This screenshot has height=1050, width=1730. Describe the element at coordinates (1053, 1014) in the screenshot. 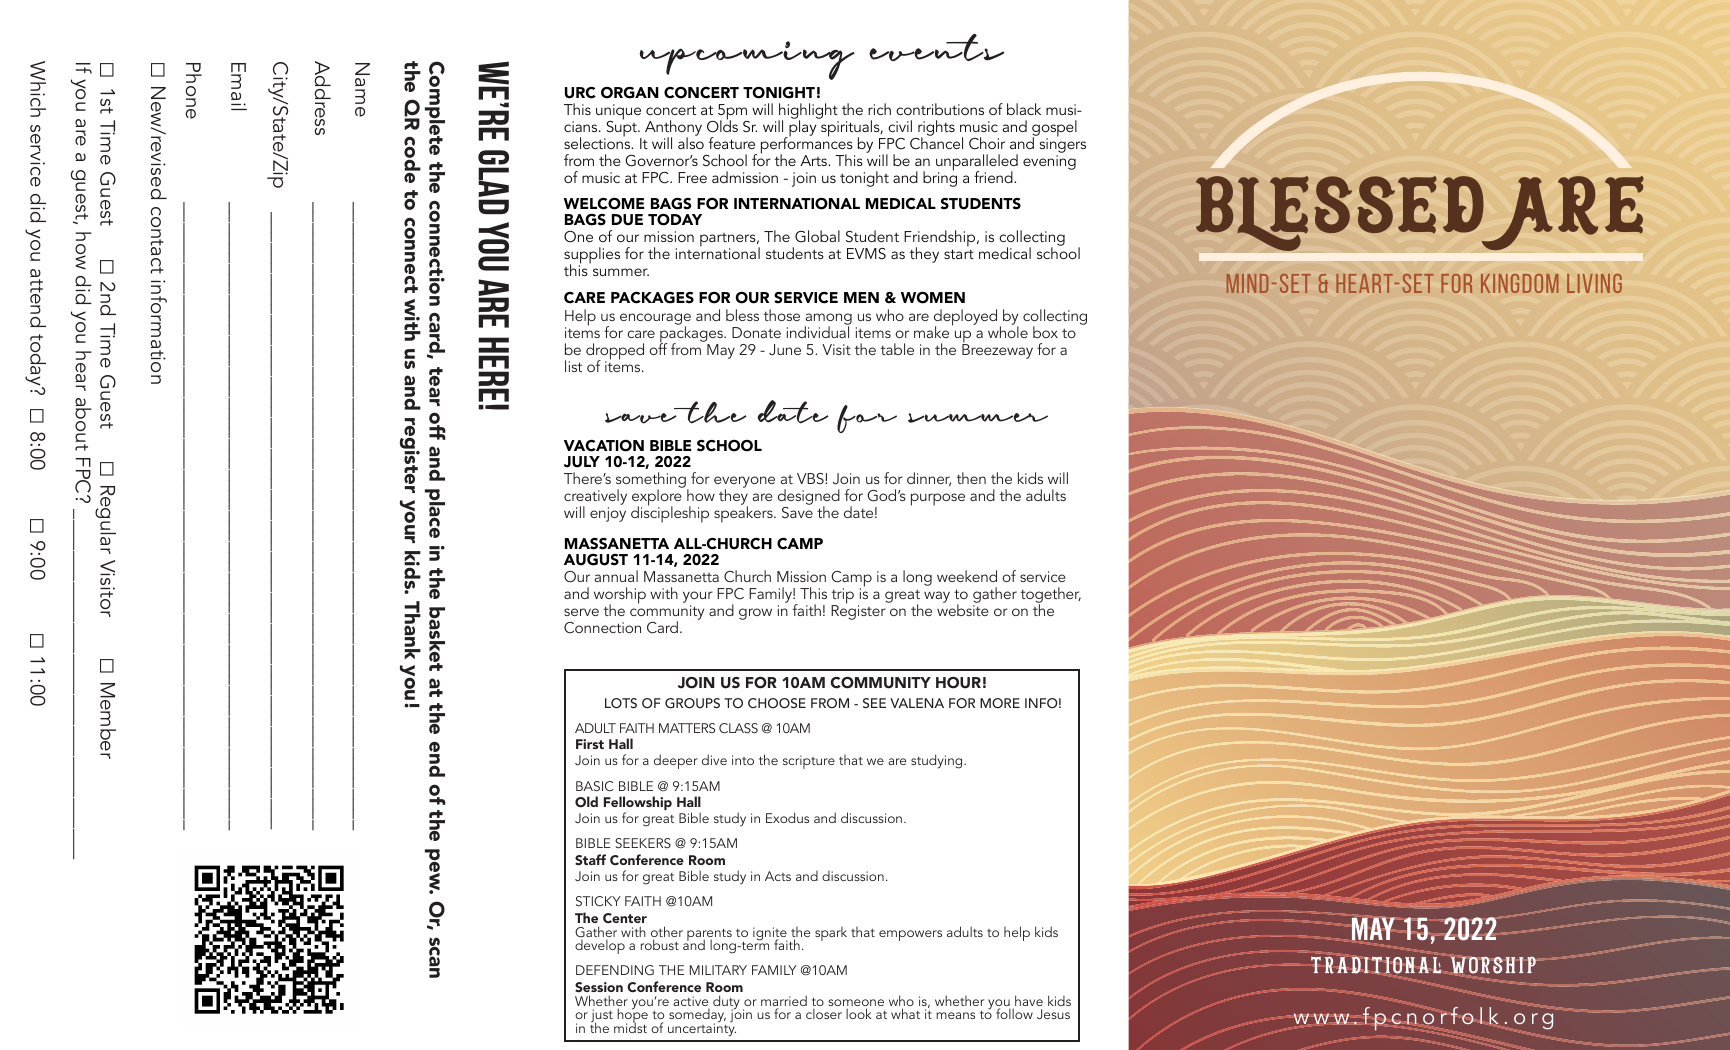

I see `Jesus` at that location.
